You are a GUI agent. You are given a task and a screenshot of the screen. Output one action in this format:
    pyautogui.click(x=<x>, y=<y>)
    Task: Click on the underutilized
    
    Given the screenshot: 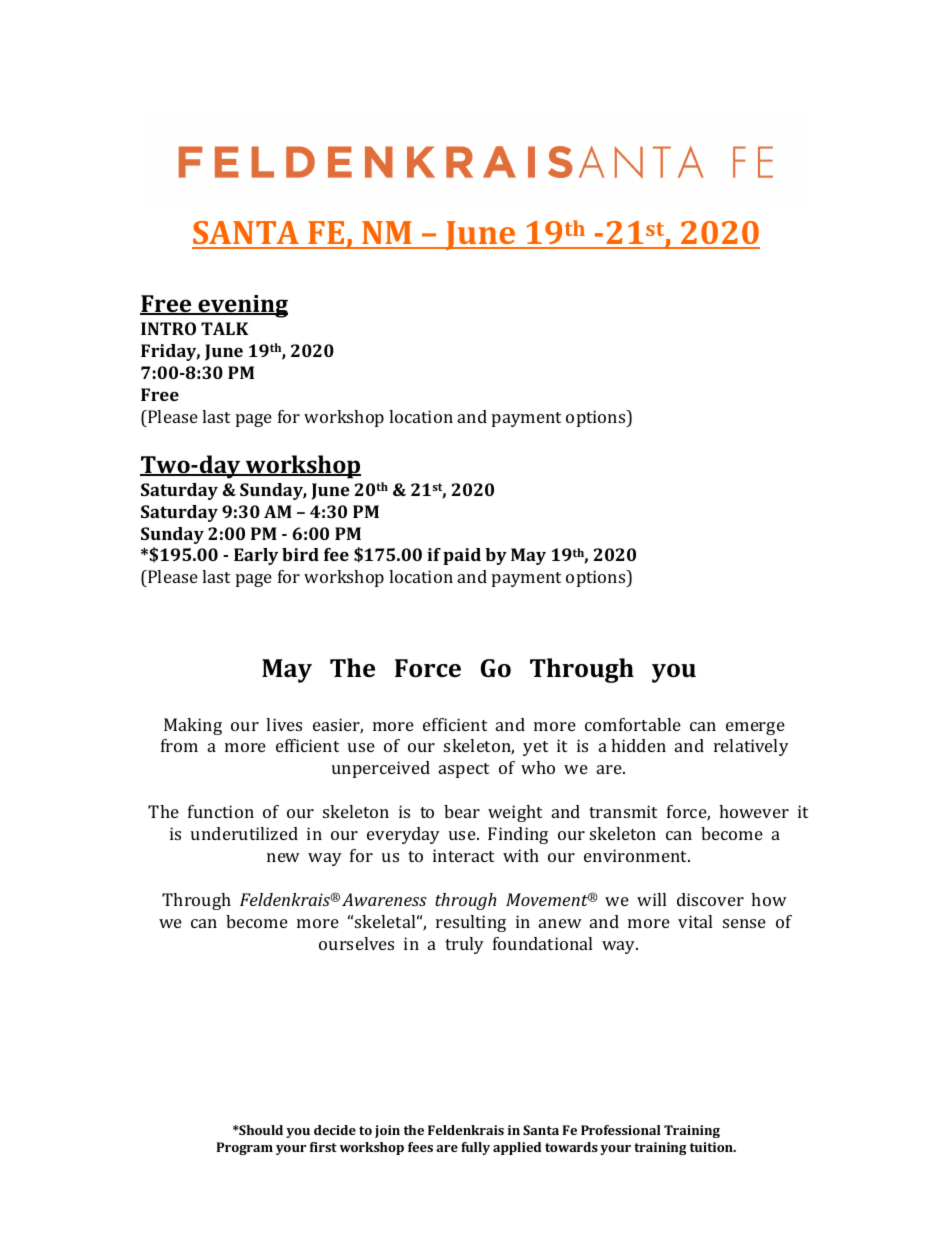 What is the action you would take?
    pyautogui.click(x=244, y=833)
